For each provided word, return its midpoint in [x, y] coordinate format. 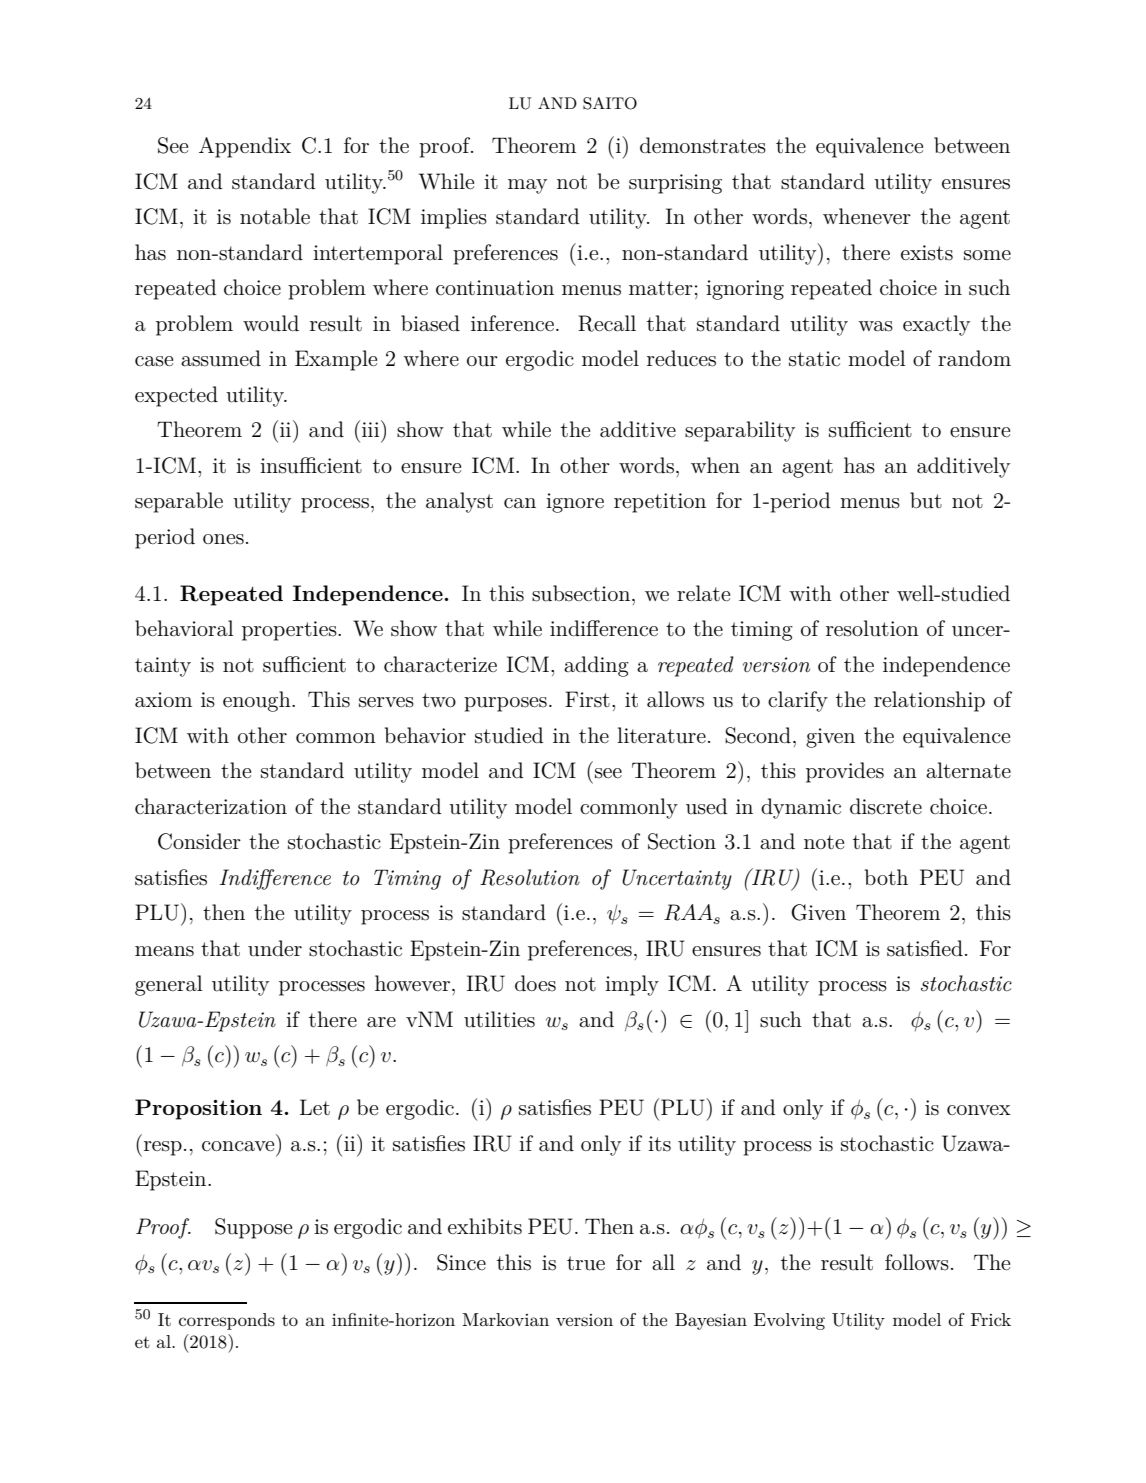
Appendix [245, 147]
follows [917, 1262]
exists [927, 253]
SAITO [610, 103]
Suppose [253, 1228]
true [586, 1263]
